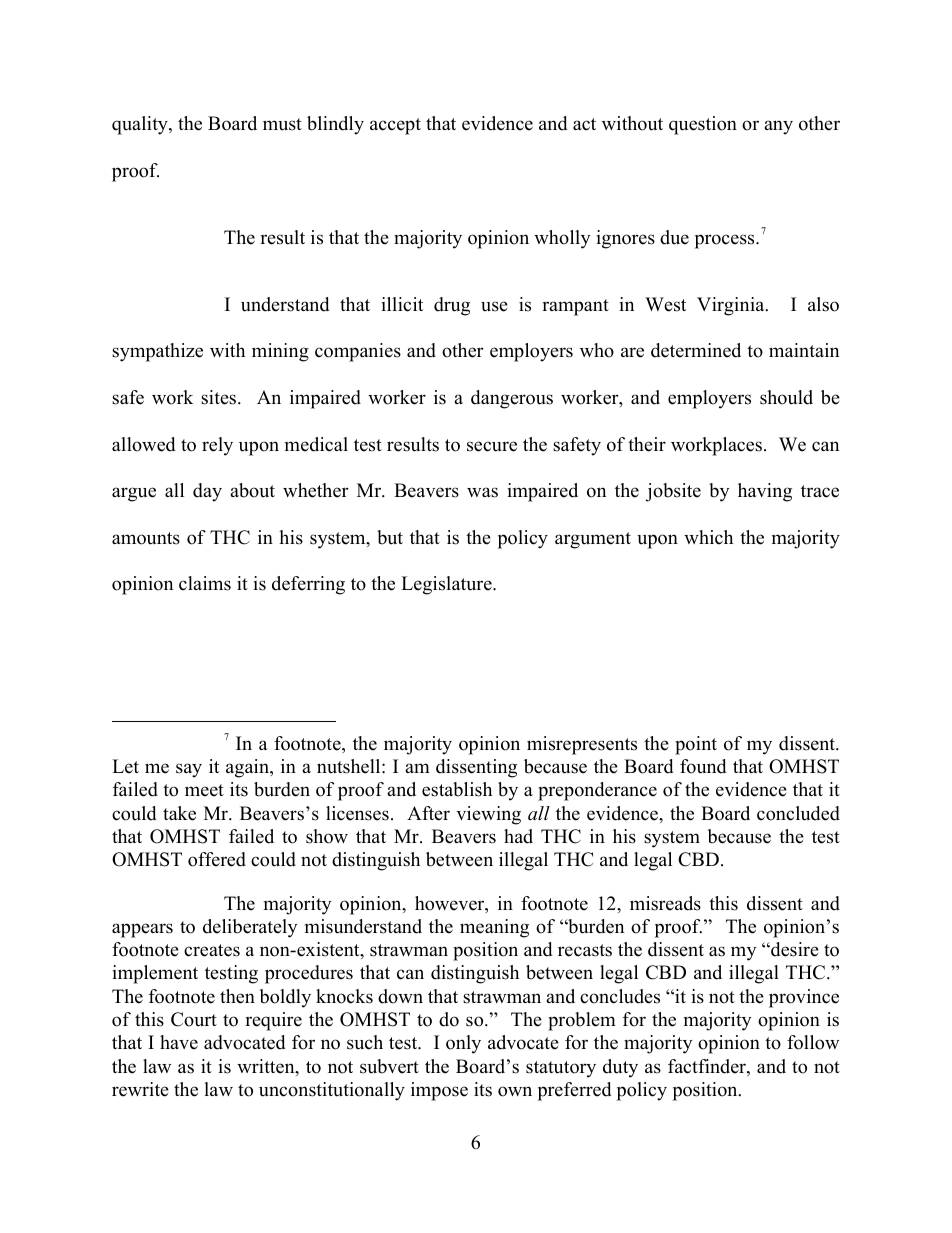 The image size is (952, 1233). What do you see at coordinates (463, 1044) in the image?
I see `only` at bounding box center [463, 1044].
